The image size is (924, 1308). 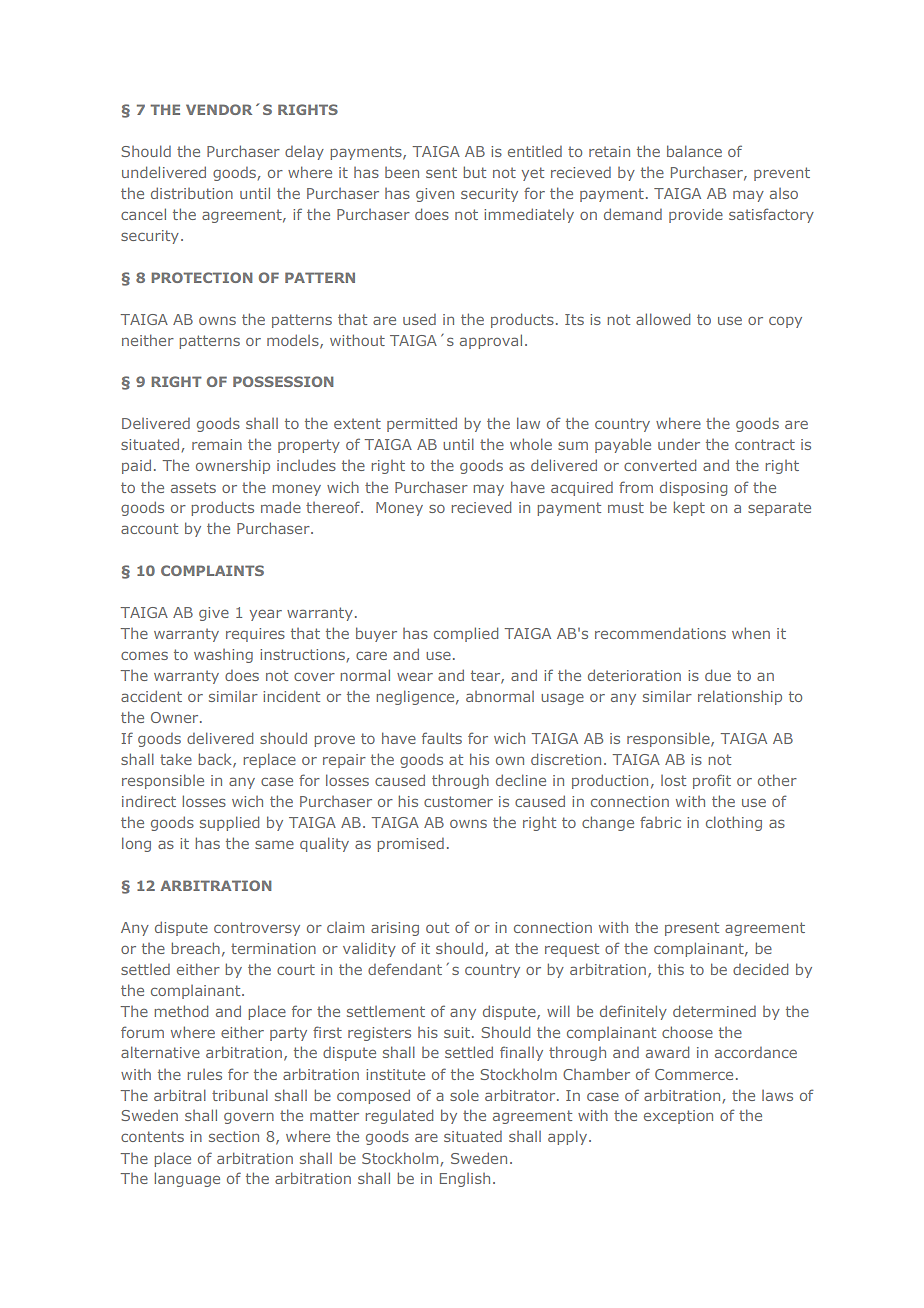 I want to click on distribution, so click(x=192, y=193).
